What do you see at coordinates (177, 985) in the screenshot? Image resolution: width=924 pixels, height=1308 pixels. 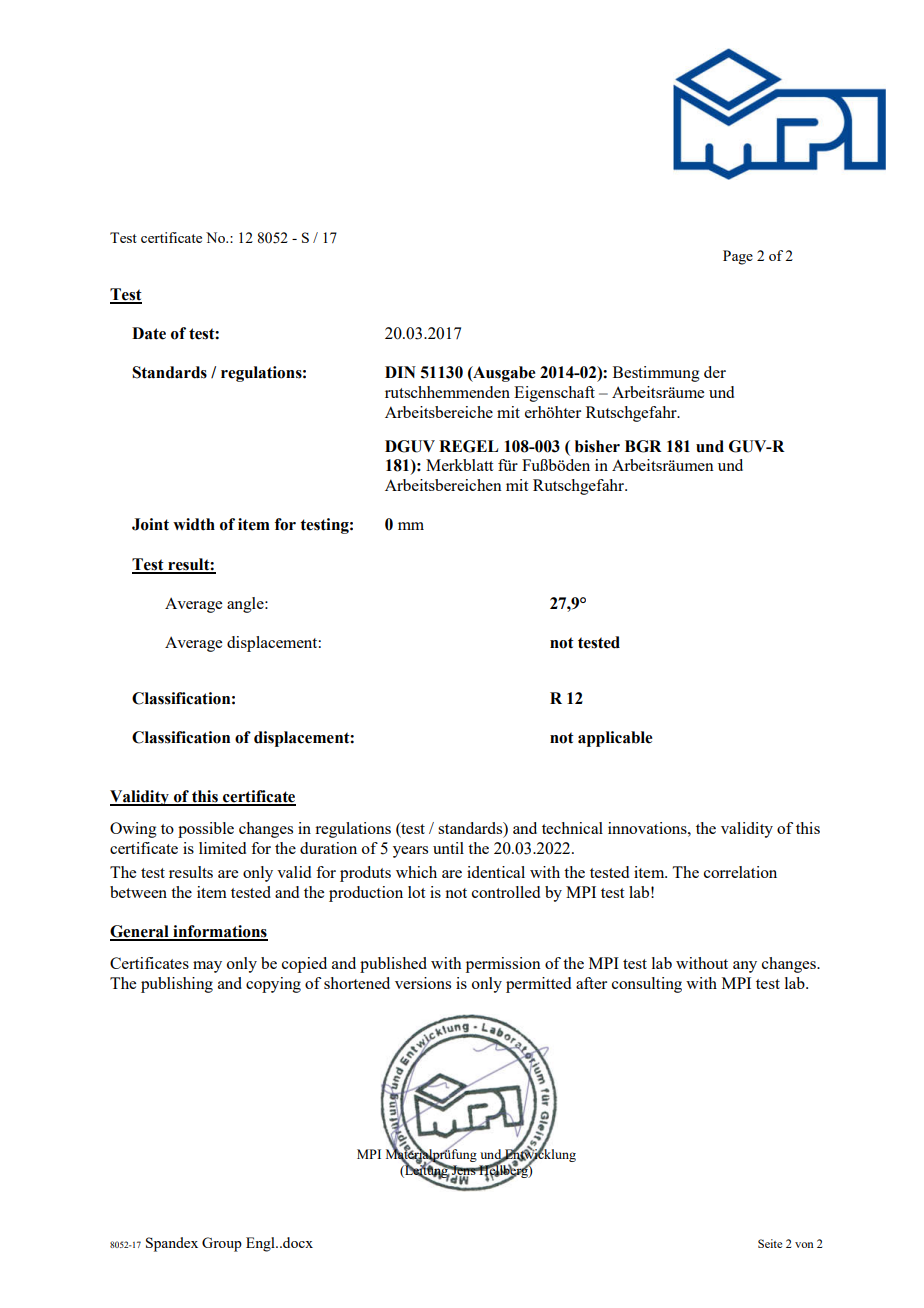 I see `publishing` at bounding box center [177, 985].
